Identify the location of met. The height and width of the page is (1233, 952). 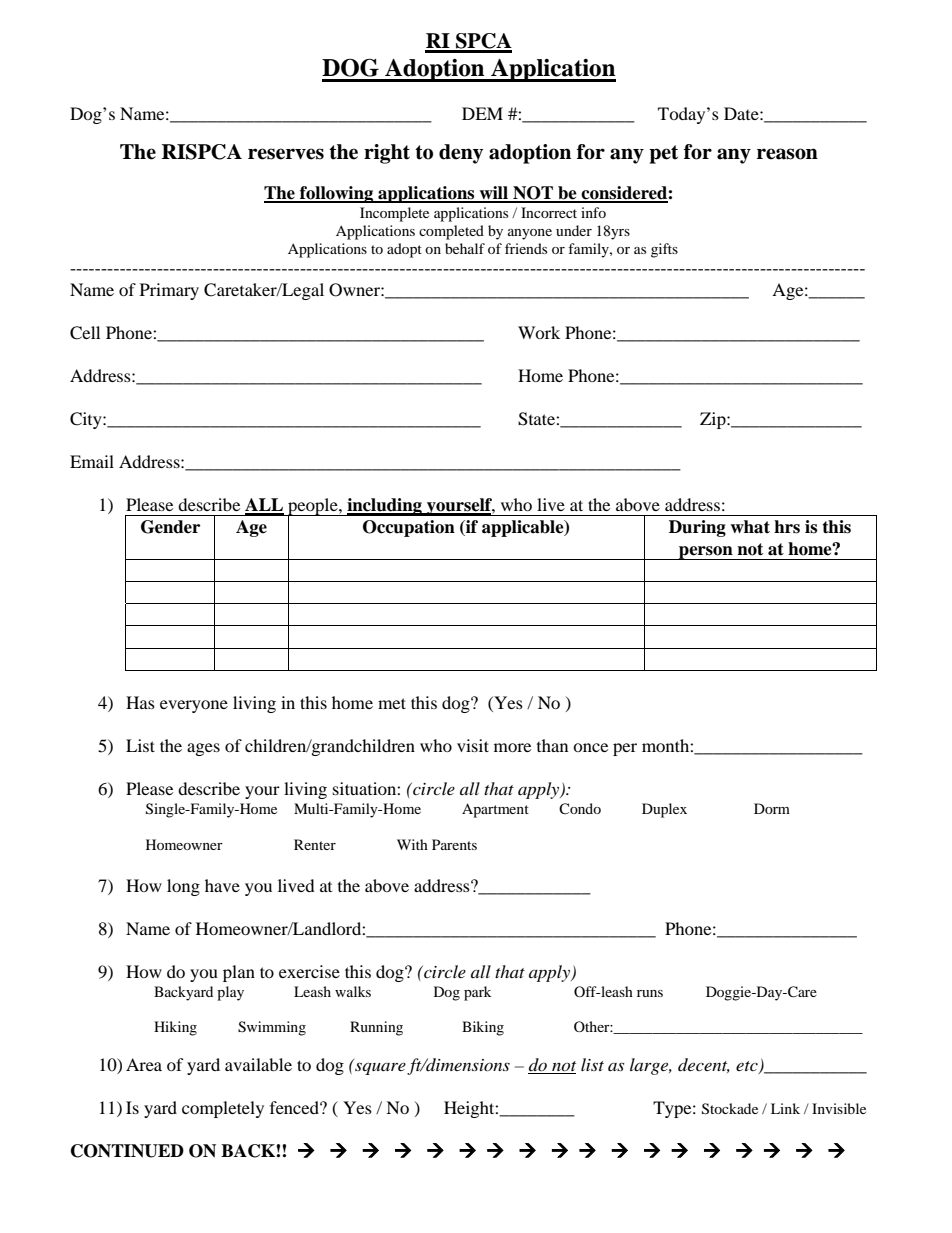
(392, 703).
